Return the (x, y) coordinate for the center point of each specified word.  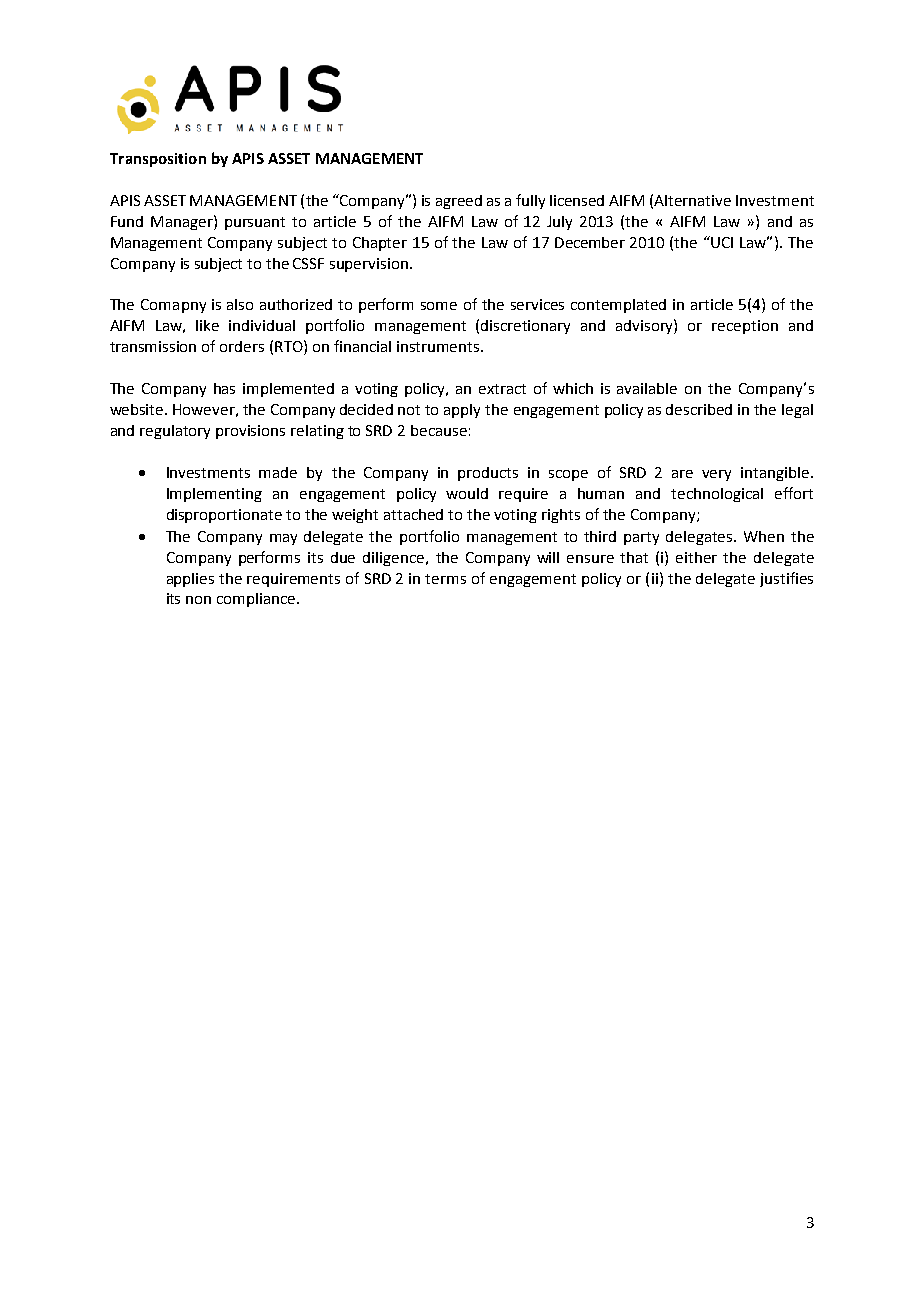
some (439, 306)
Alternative (692, 200)
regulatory (175, 432)
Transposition (158, 160)
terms (445, 579)
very (716, 475)
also (240, 304)
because (439, 430)
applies (190, 580)
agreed (459, 202)
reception (745, 327)
